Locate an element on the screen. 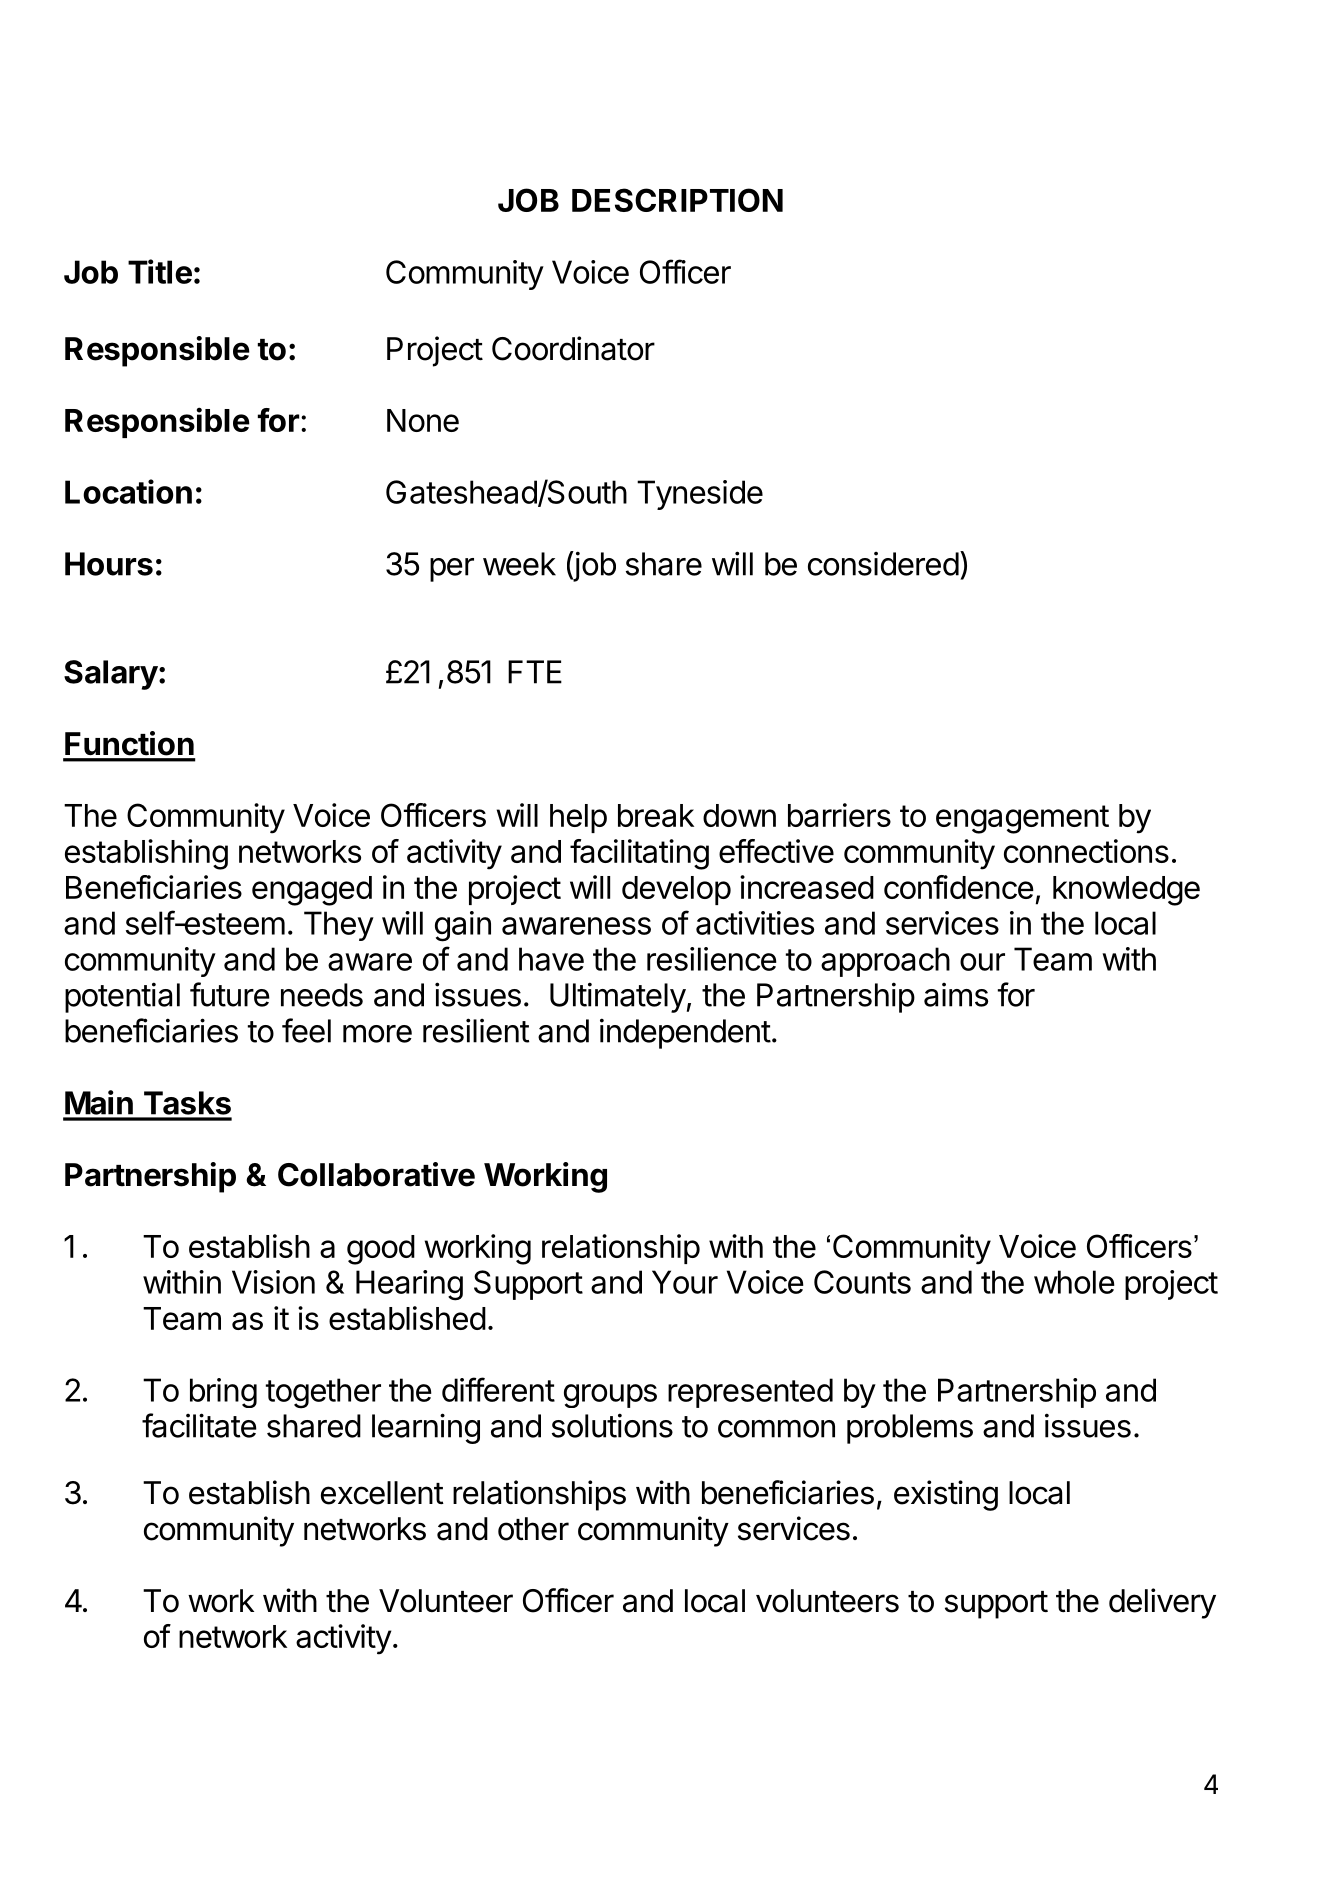  Coordinator is located at coordinates (573, 348).
